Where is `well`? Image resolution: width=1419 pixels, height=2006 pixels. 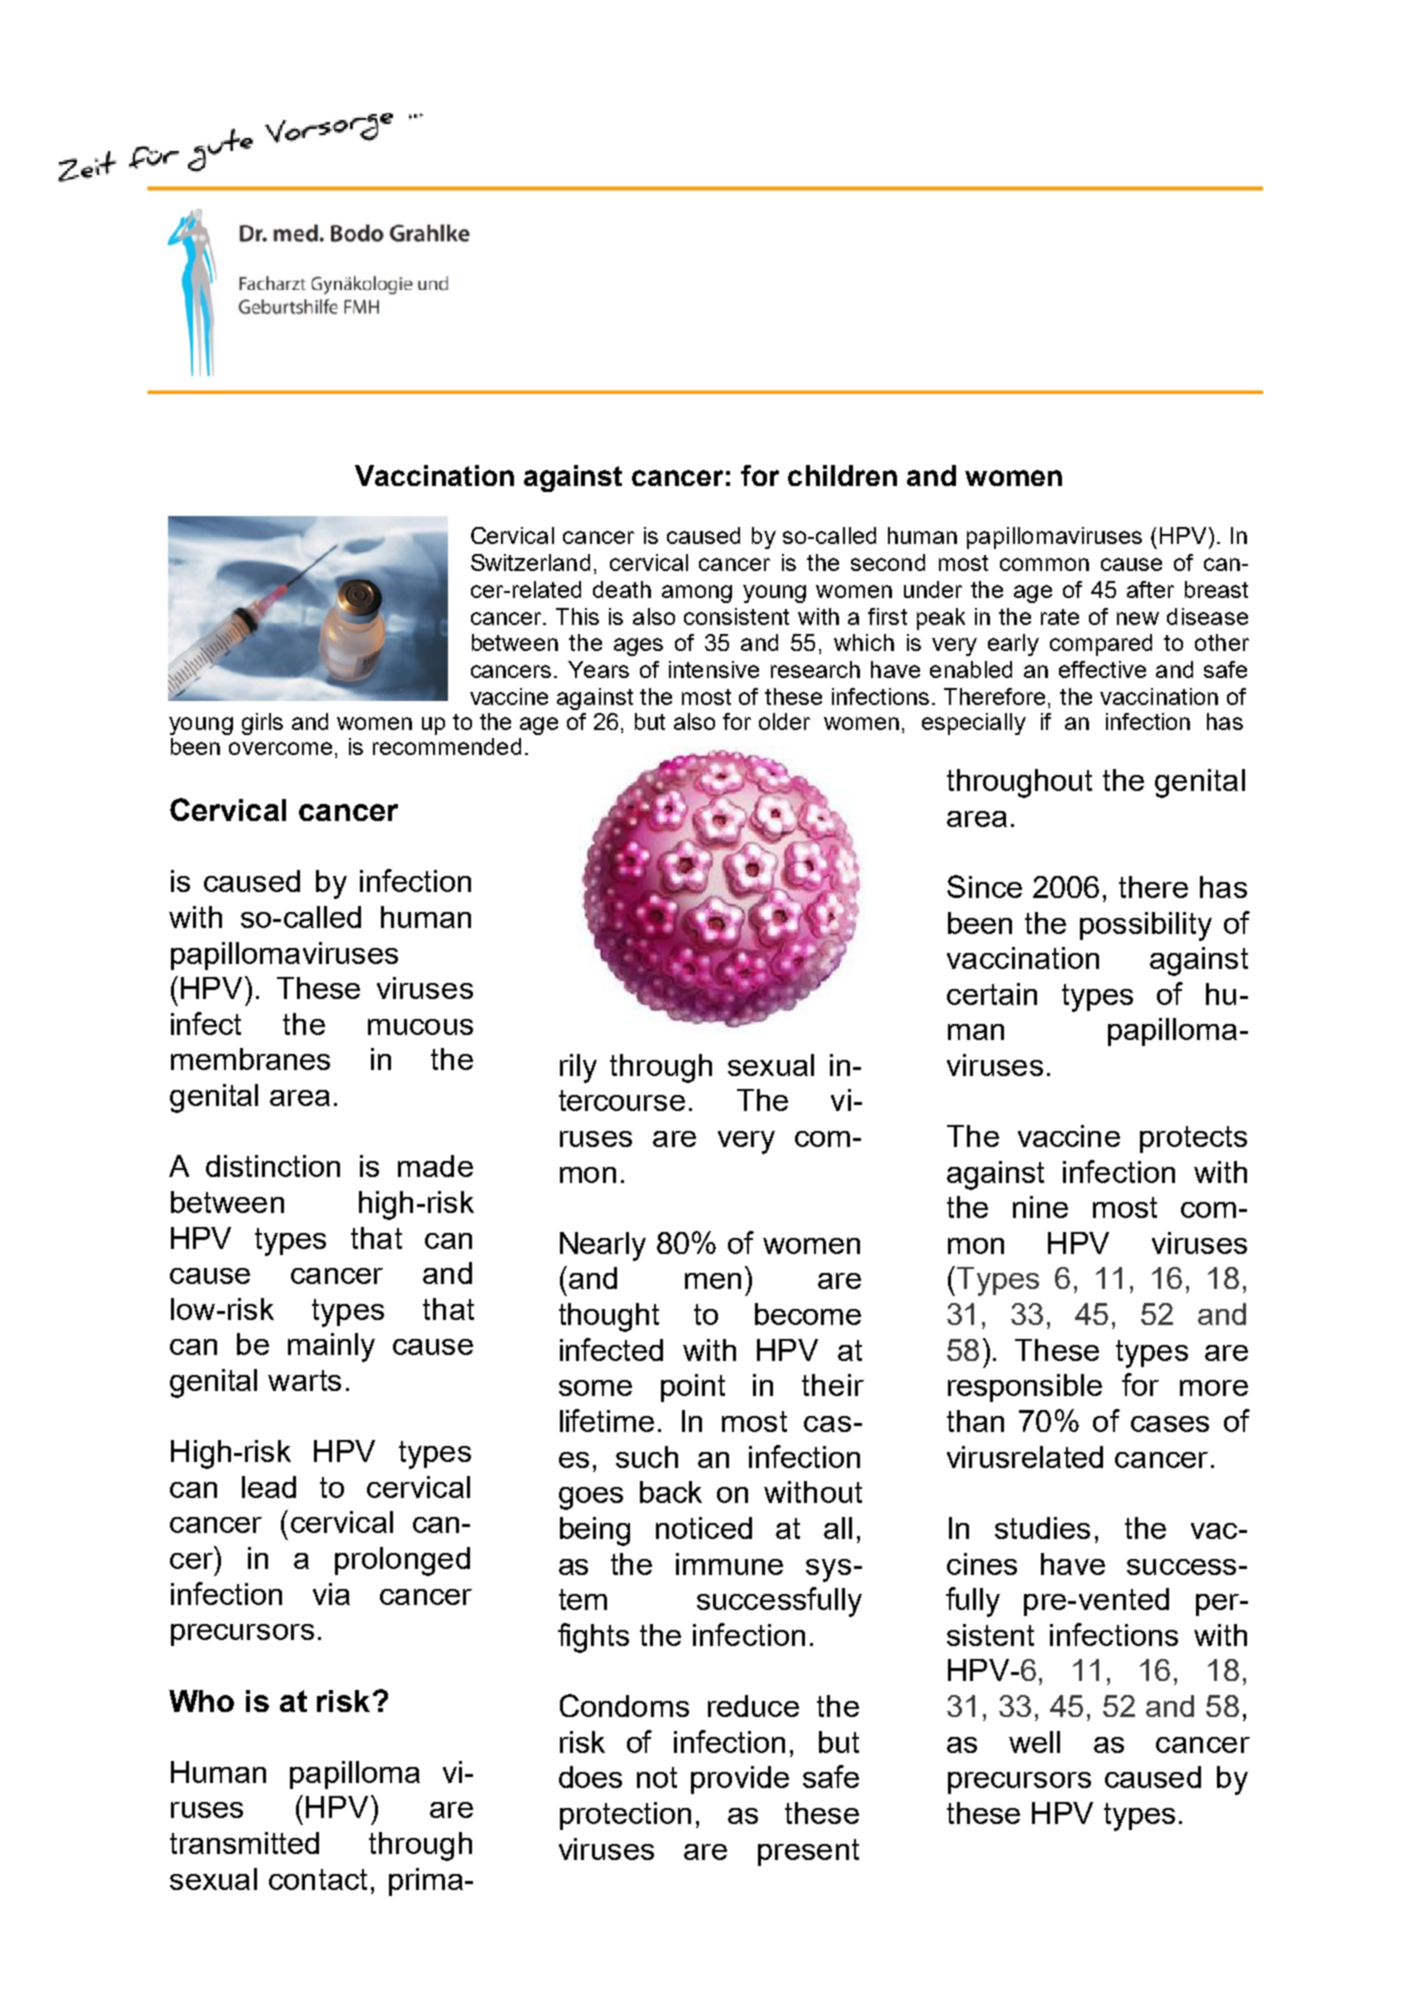
well is located at coordinates (1034, 1742).
